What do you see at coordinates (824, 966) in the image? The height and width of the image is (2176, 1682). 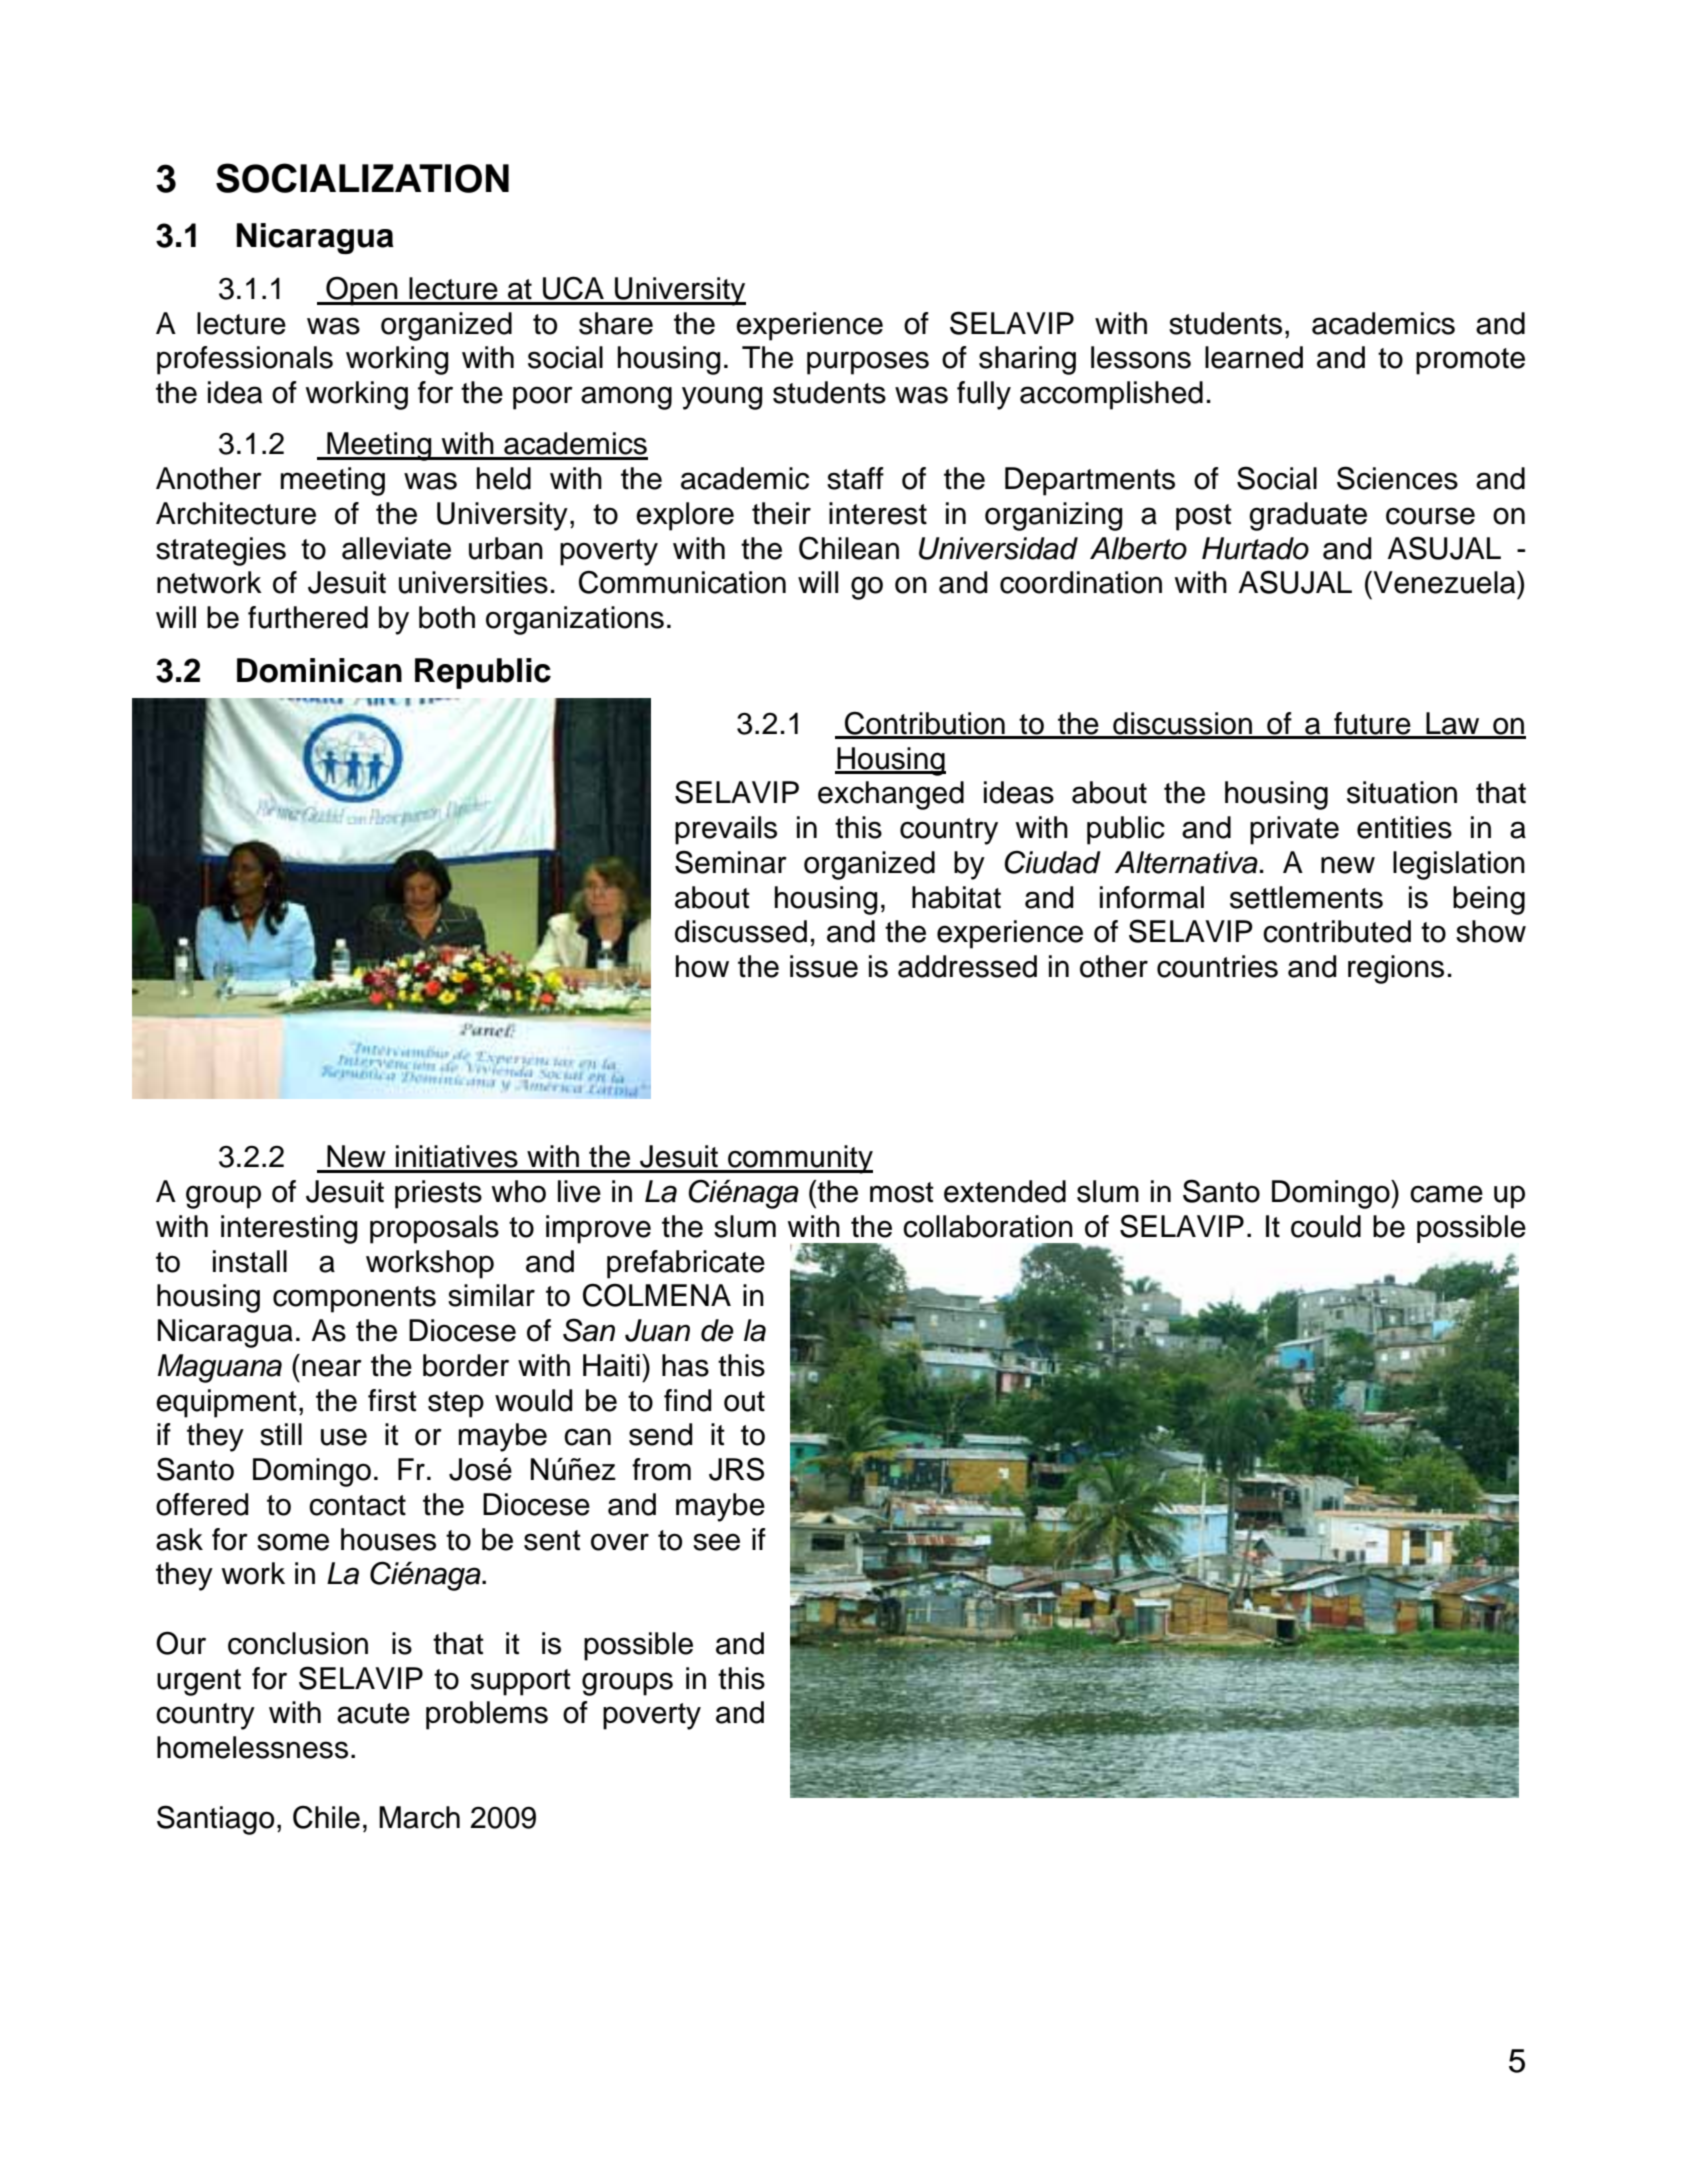 I see `issue` at bounding box center [824, 966].
